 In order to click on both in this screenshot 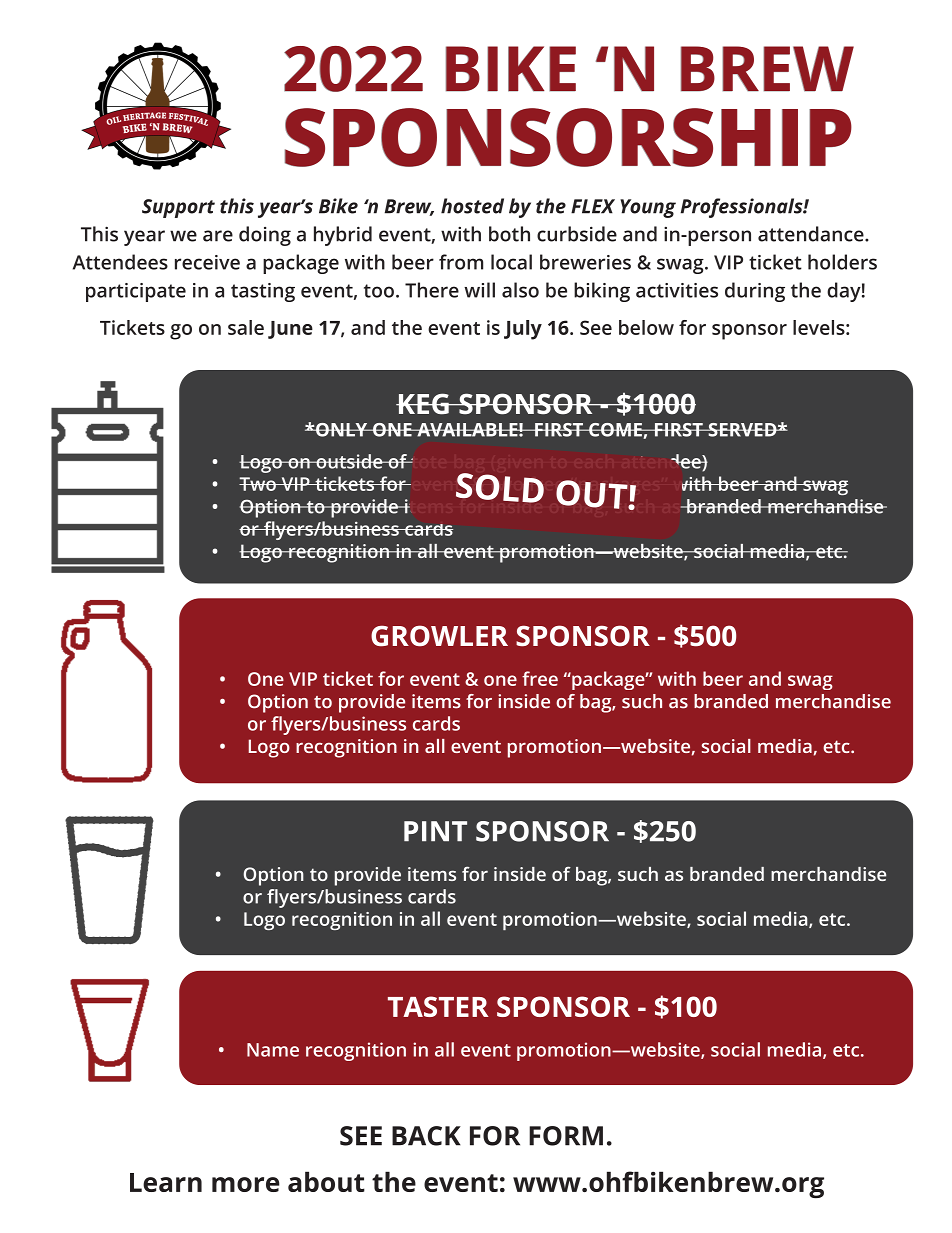, I will do `click(509, 234)`.
